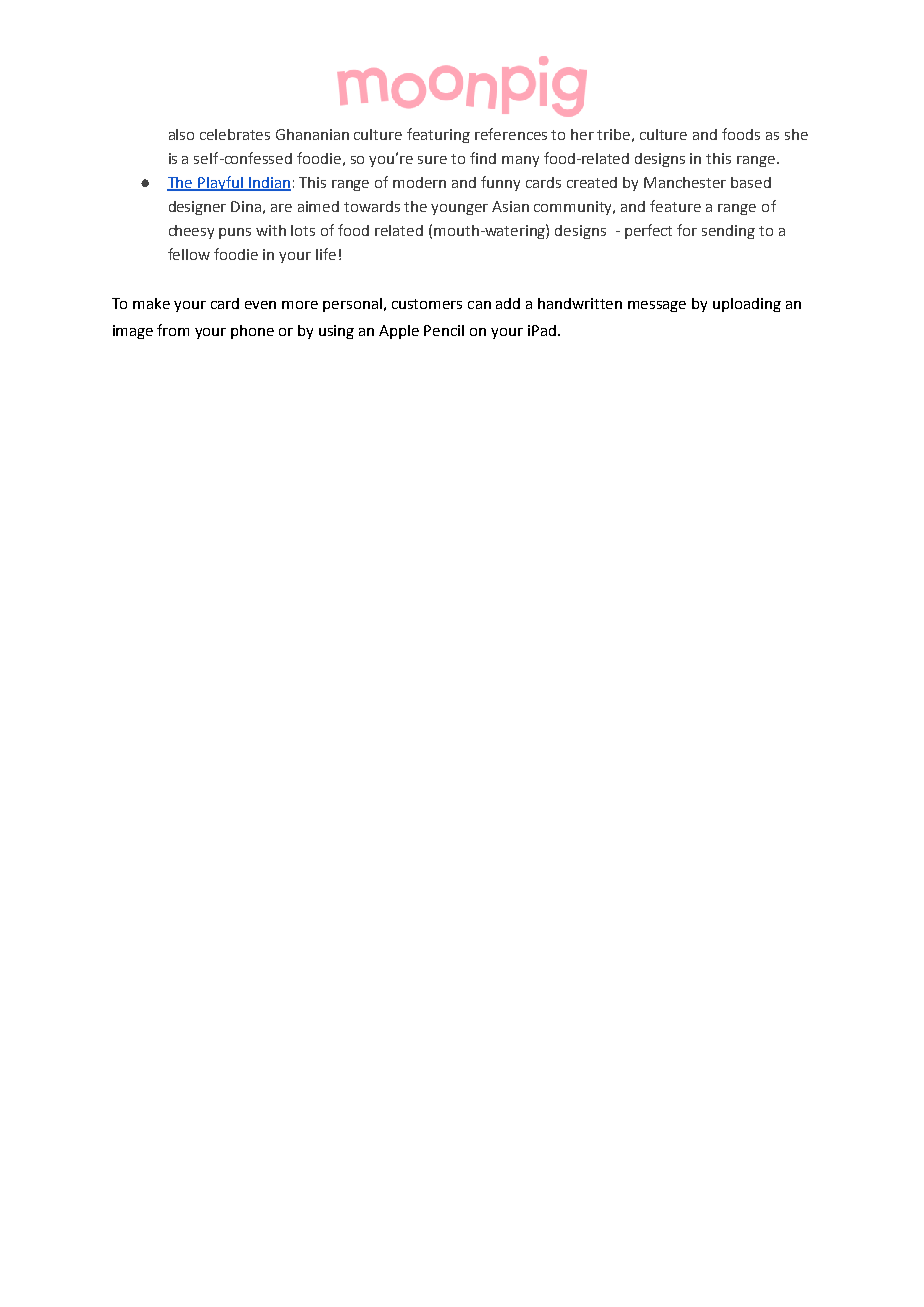 The height and width of the screenshot is (1307, 924). What do you see at coordinates (657, 306) in the screenshot?
I see `message` at bounding box center [657, 306].
